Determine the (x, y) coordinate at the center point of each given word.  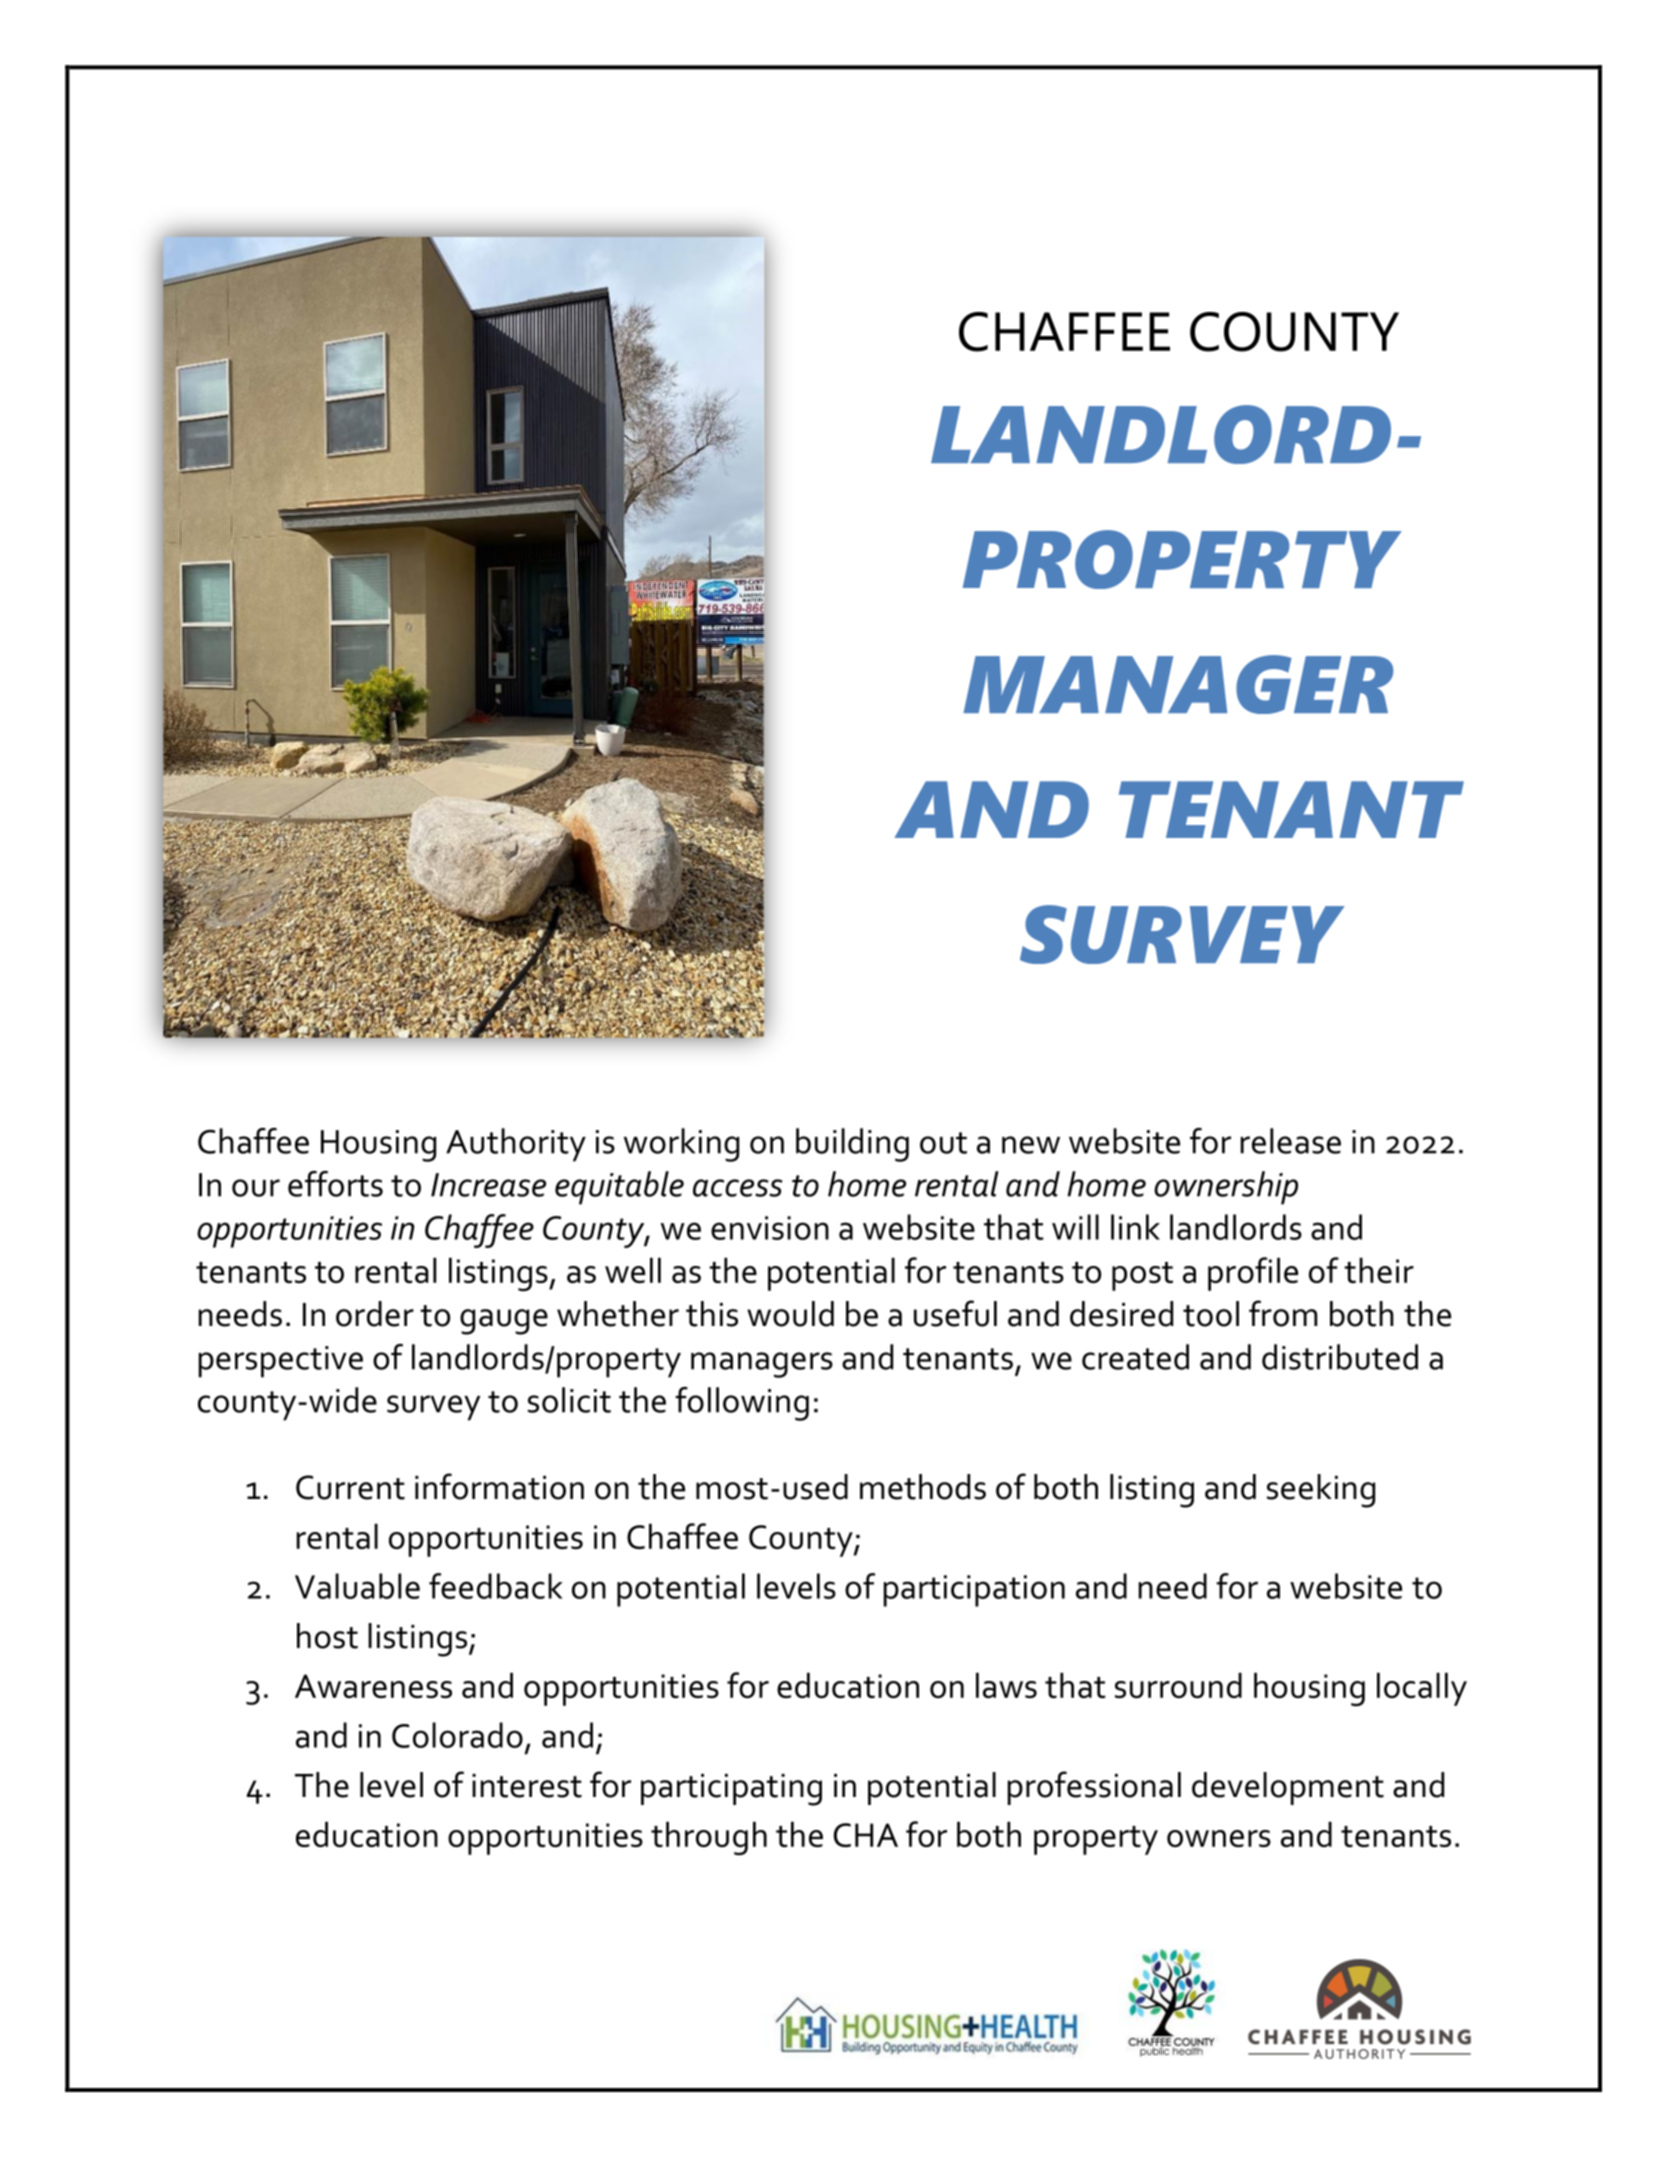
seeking (1321, 1491)
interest (527, 1786)
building (852, 1145)
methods (923, 1487)
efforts (335, 1184)
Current (350, 1487)
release (1291, 1141)
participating (731, 1790)
